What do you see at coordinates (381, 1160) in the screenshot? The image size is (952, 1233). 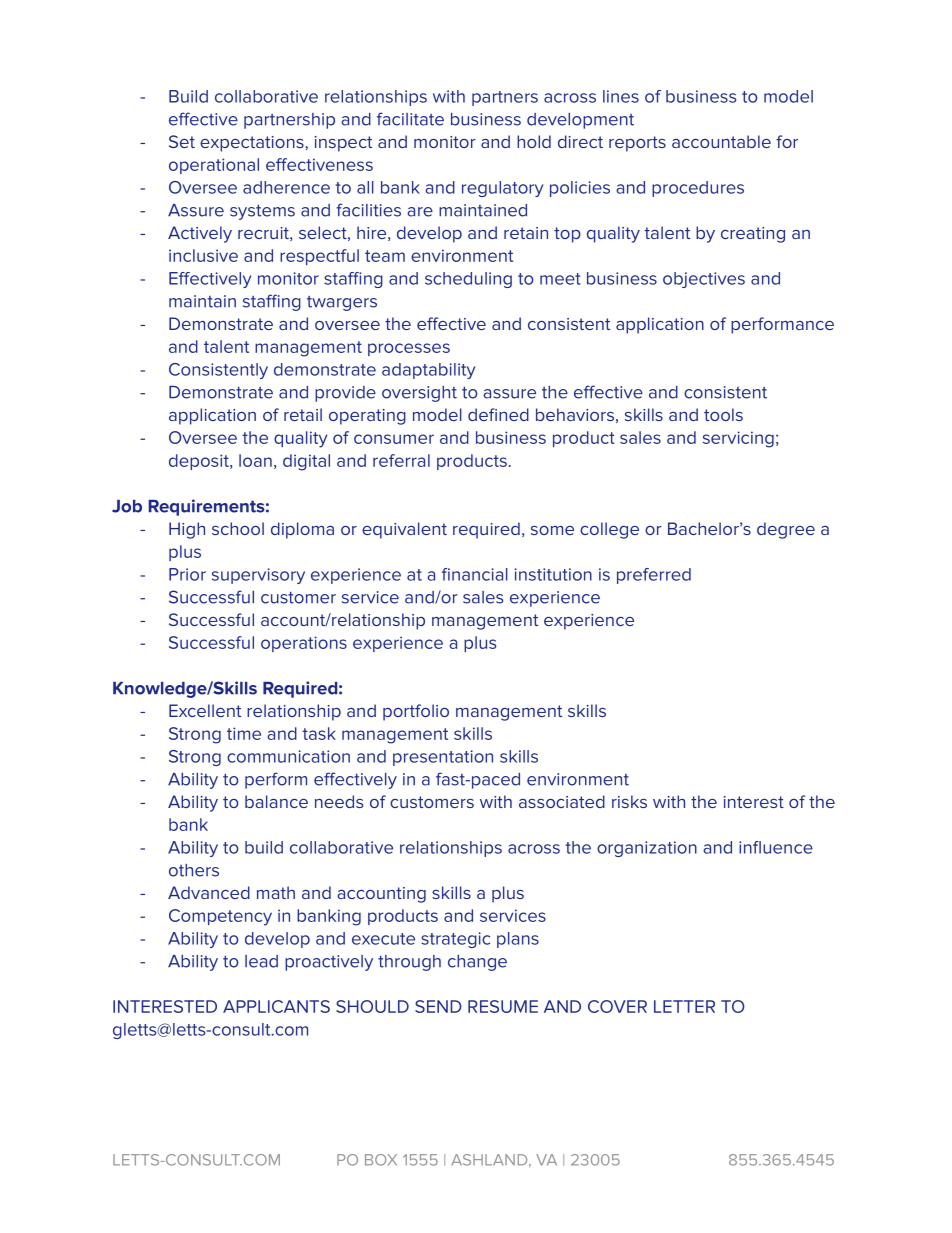 I see `BOX` at bounding box center [381, 1160].
